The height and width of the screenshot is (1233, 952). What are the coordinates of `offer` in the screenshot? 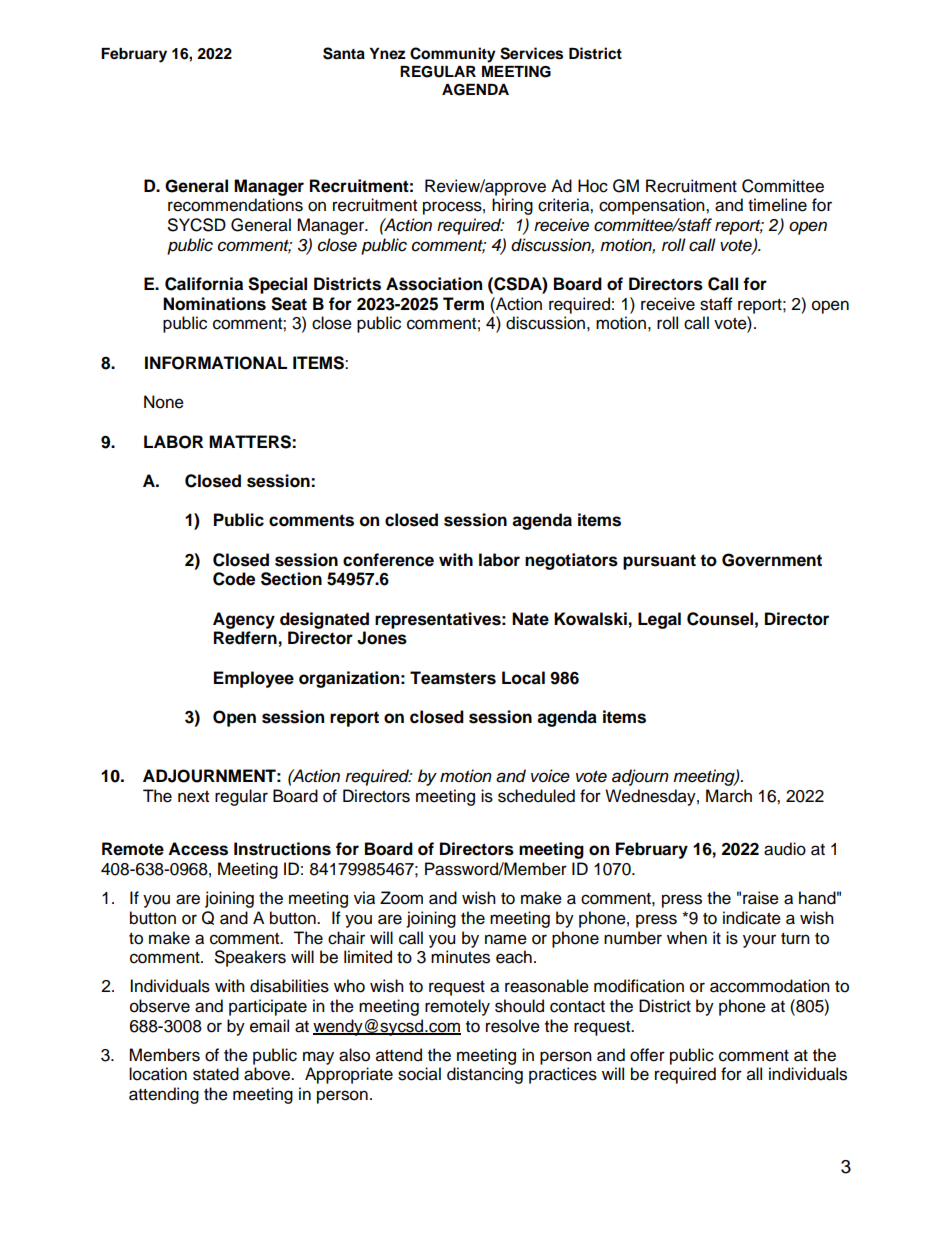 It's located at (647, 1055).
